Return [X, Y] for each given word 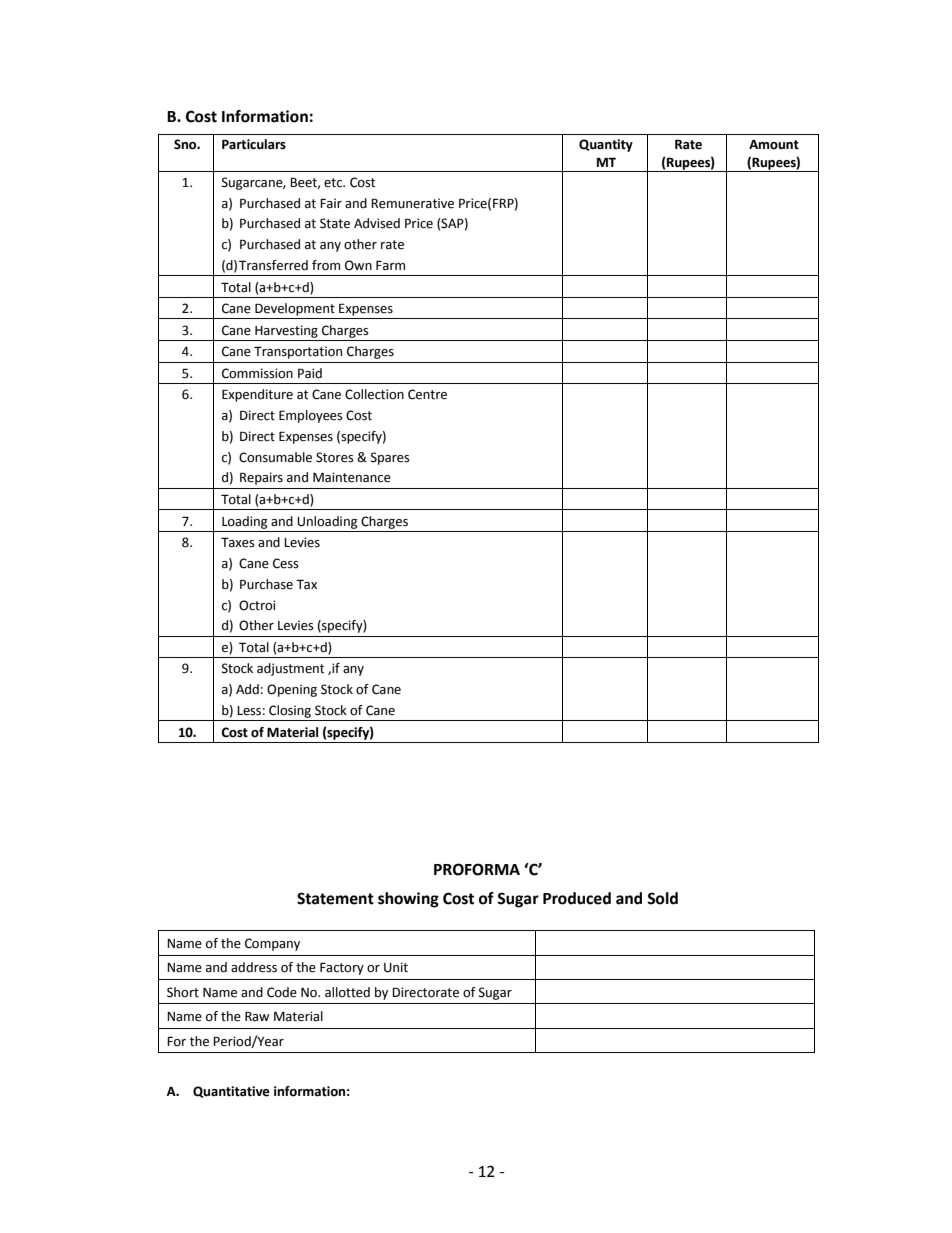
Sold [662, 898]
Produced [577, 898]
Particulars [254, 144]
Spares [390, 458]
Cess [286, 563]
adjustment [290, 669]
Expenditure [257, 395]
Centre [427, 394]
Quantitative [231, 1092]
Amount [774, 145]
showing [408, 900]
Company [272, 944]
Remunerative [412, 203]
